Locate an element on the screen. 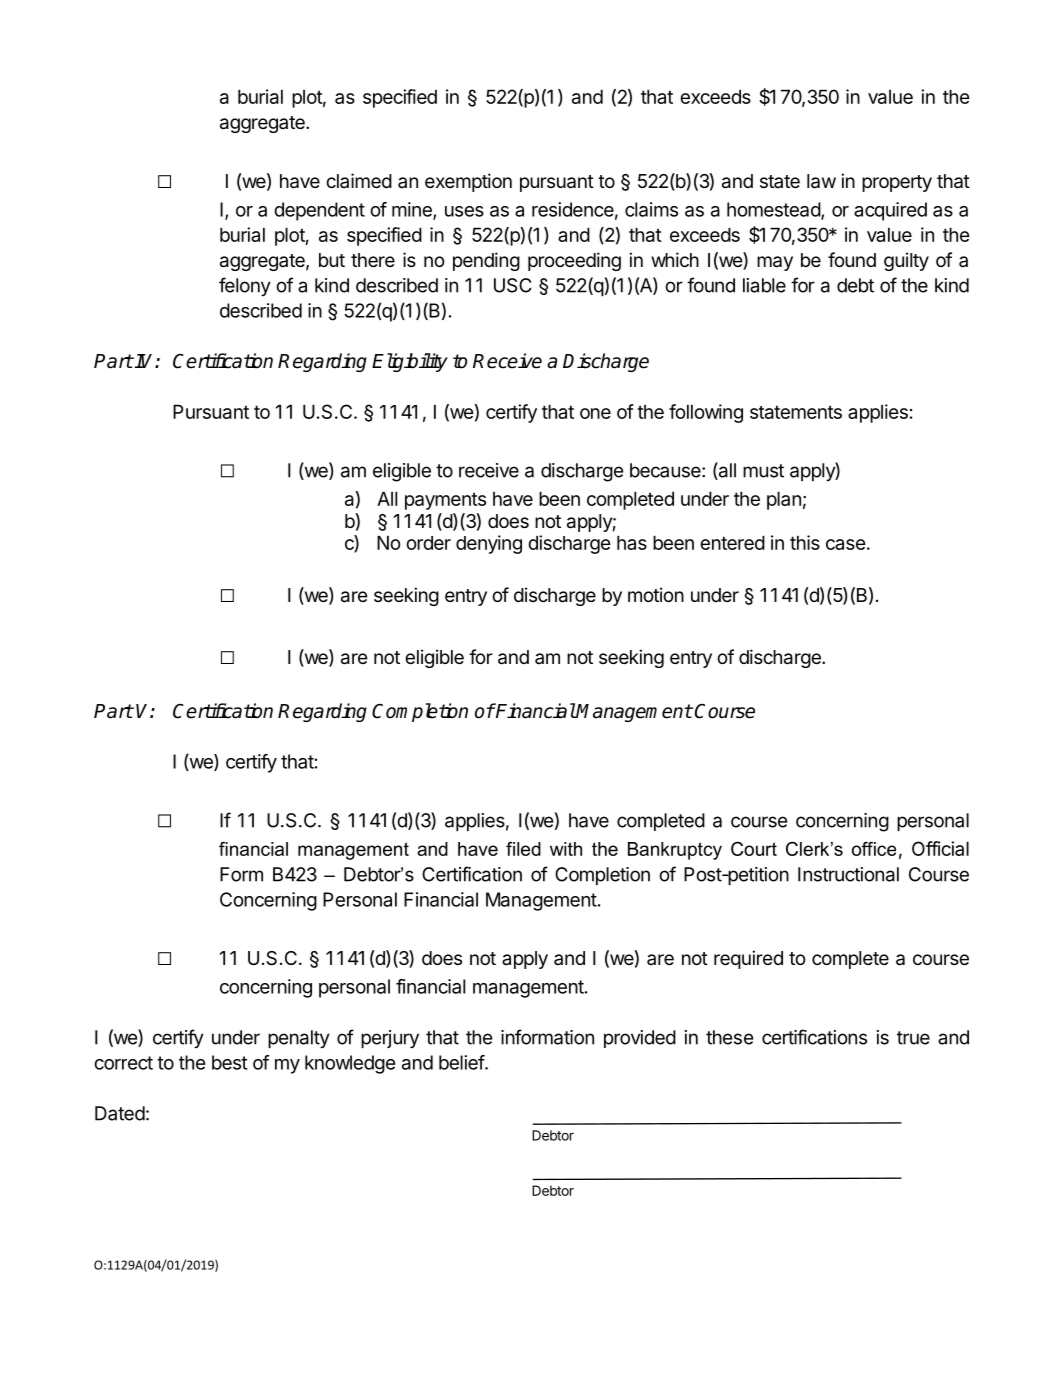 This screenshot has width=1063, height=1376. belief is located at coordinates (462, 1062).
